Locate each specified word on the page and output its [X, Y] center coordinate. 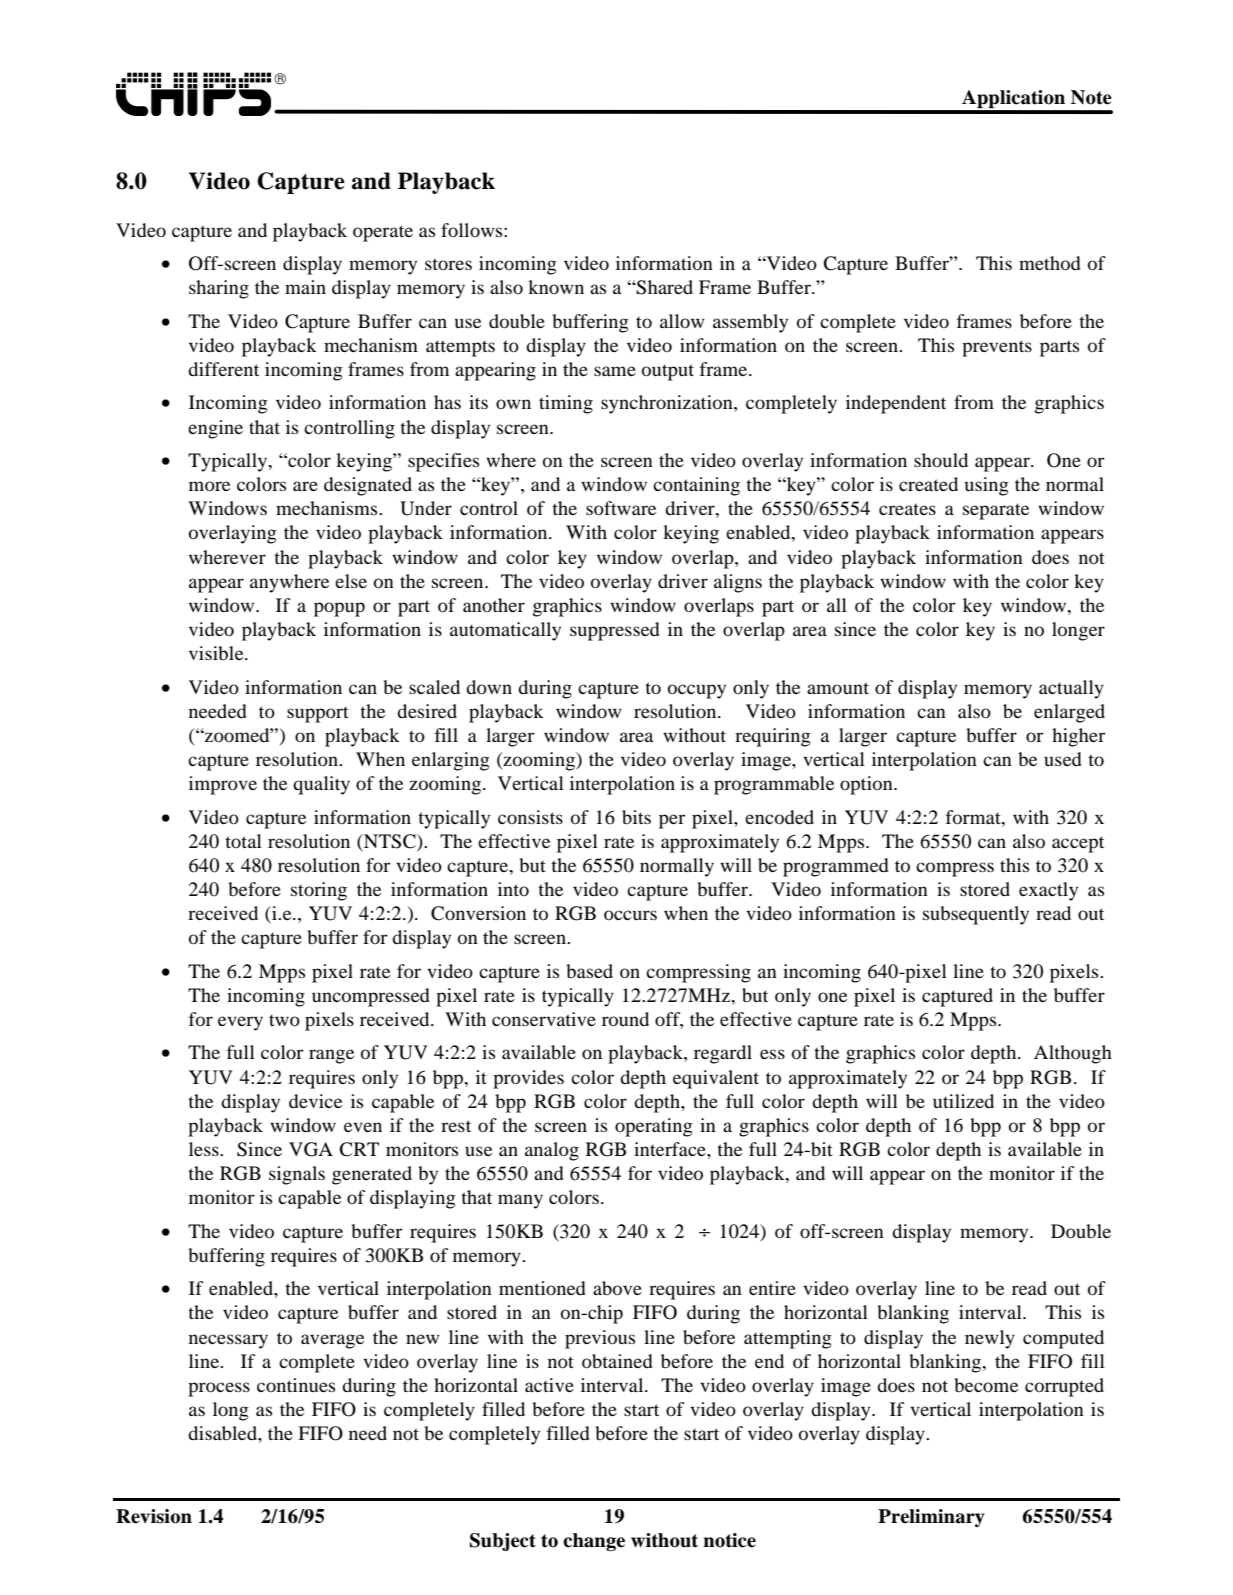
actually [1071, 689]
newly [990, 1339]
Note [1091, 97]
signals [297, 1175]
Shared [664, 287]
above [617, 1288]
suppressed [615, 631]
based [589, 971]
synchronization [668, 404]
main [305, 287]
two [284, 1020]
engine [215, 429]
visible [217, 653]
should [941, 460]
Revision [154, 1516]
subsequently [976, 915]
